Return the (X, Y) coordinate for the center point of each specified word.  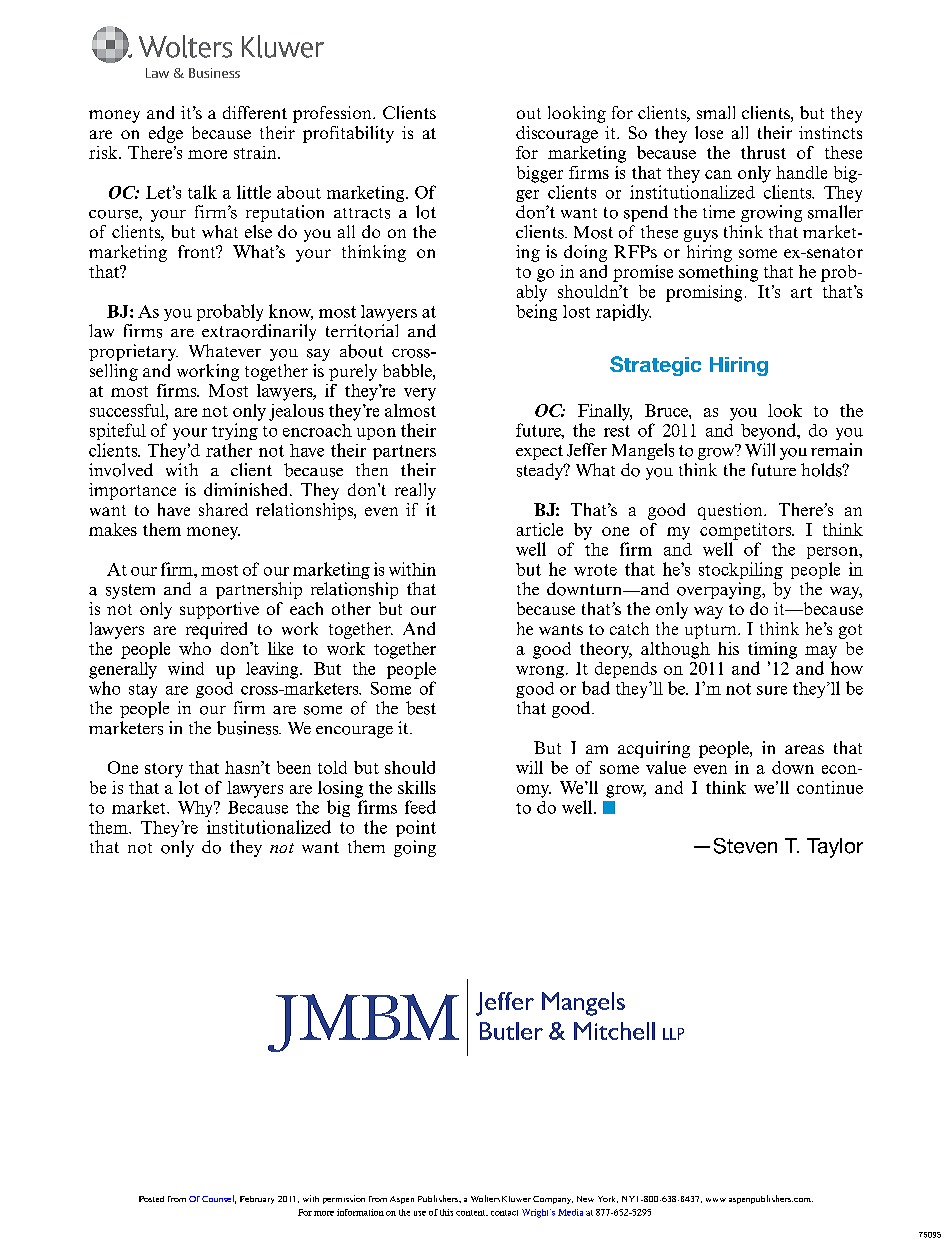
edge (166, 134)
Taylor (835, 848)
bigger (540, 174)
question (731, 511)
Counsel (219, 1199)
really (415, 491)
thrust (763, 152)
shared (223, 509)
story (164, 770)
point (416, 828)
